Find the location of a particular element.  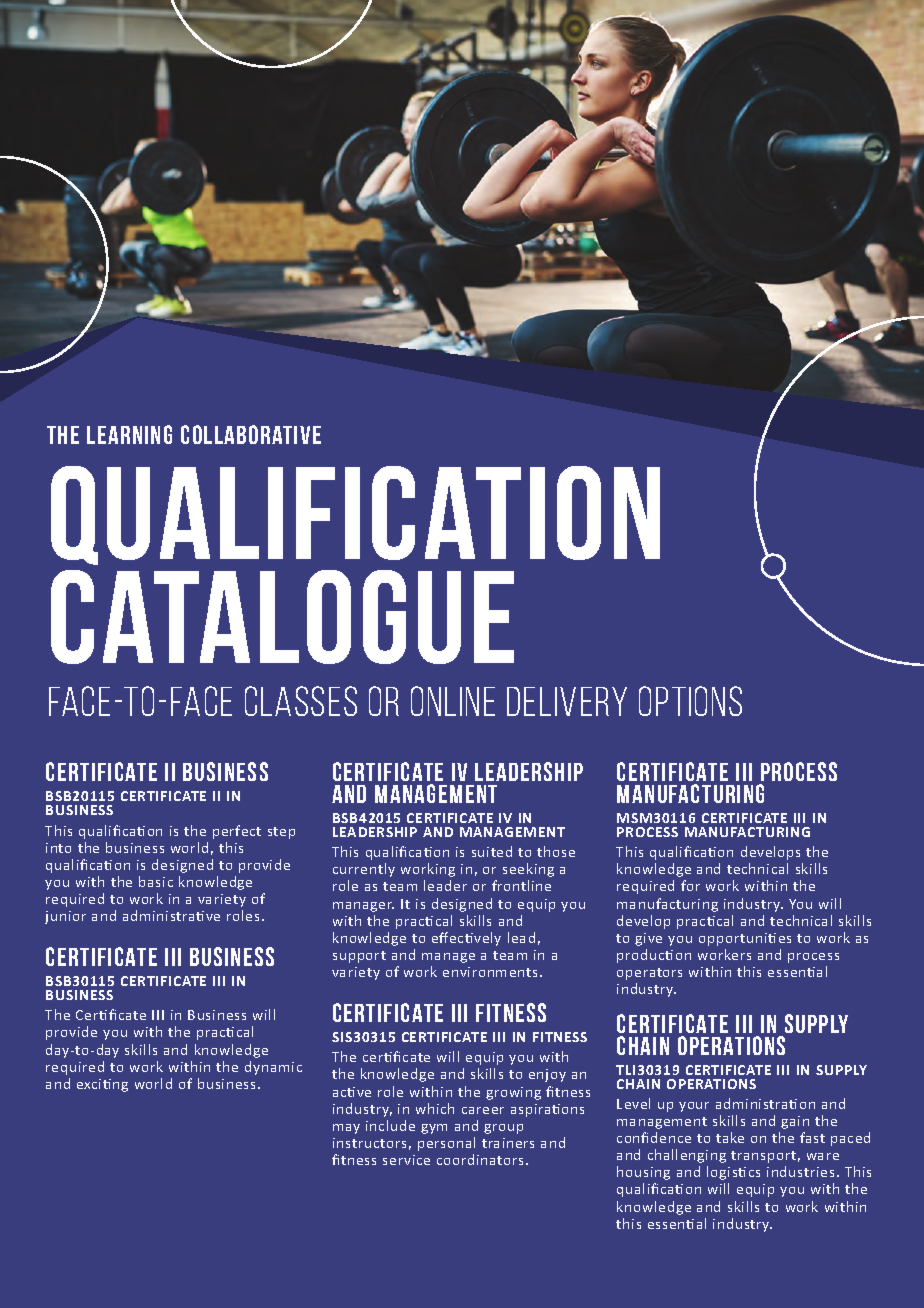

exciting is located at coordinates (102, 1085).
